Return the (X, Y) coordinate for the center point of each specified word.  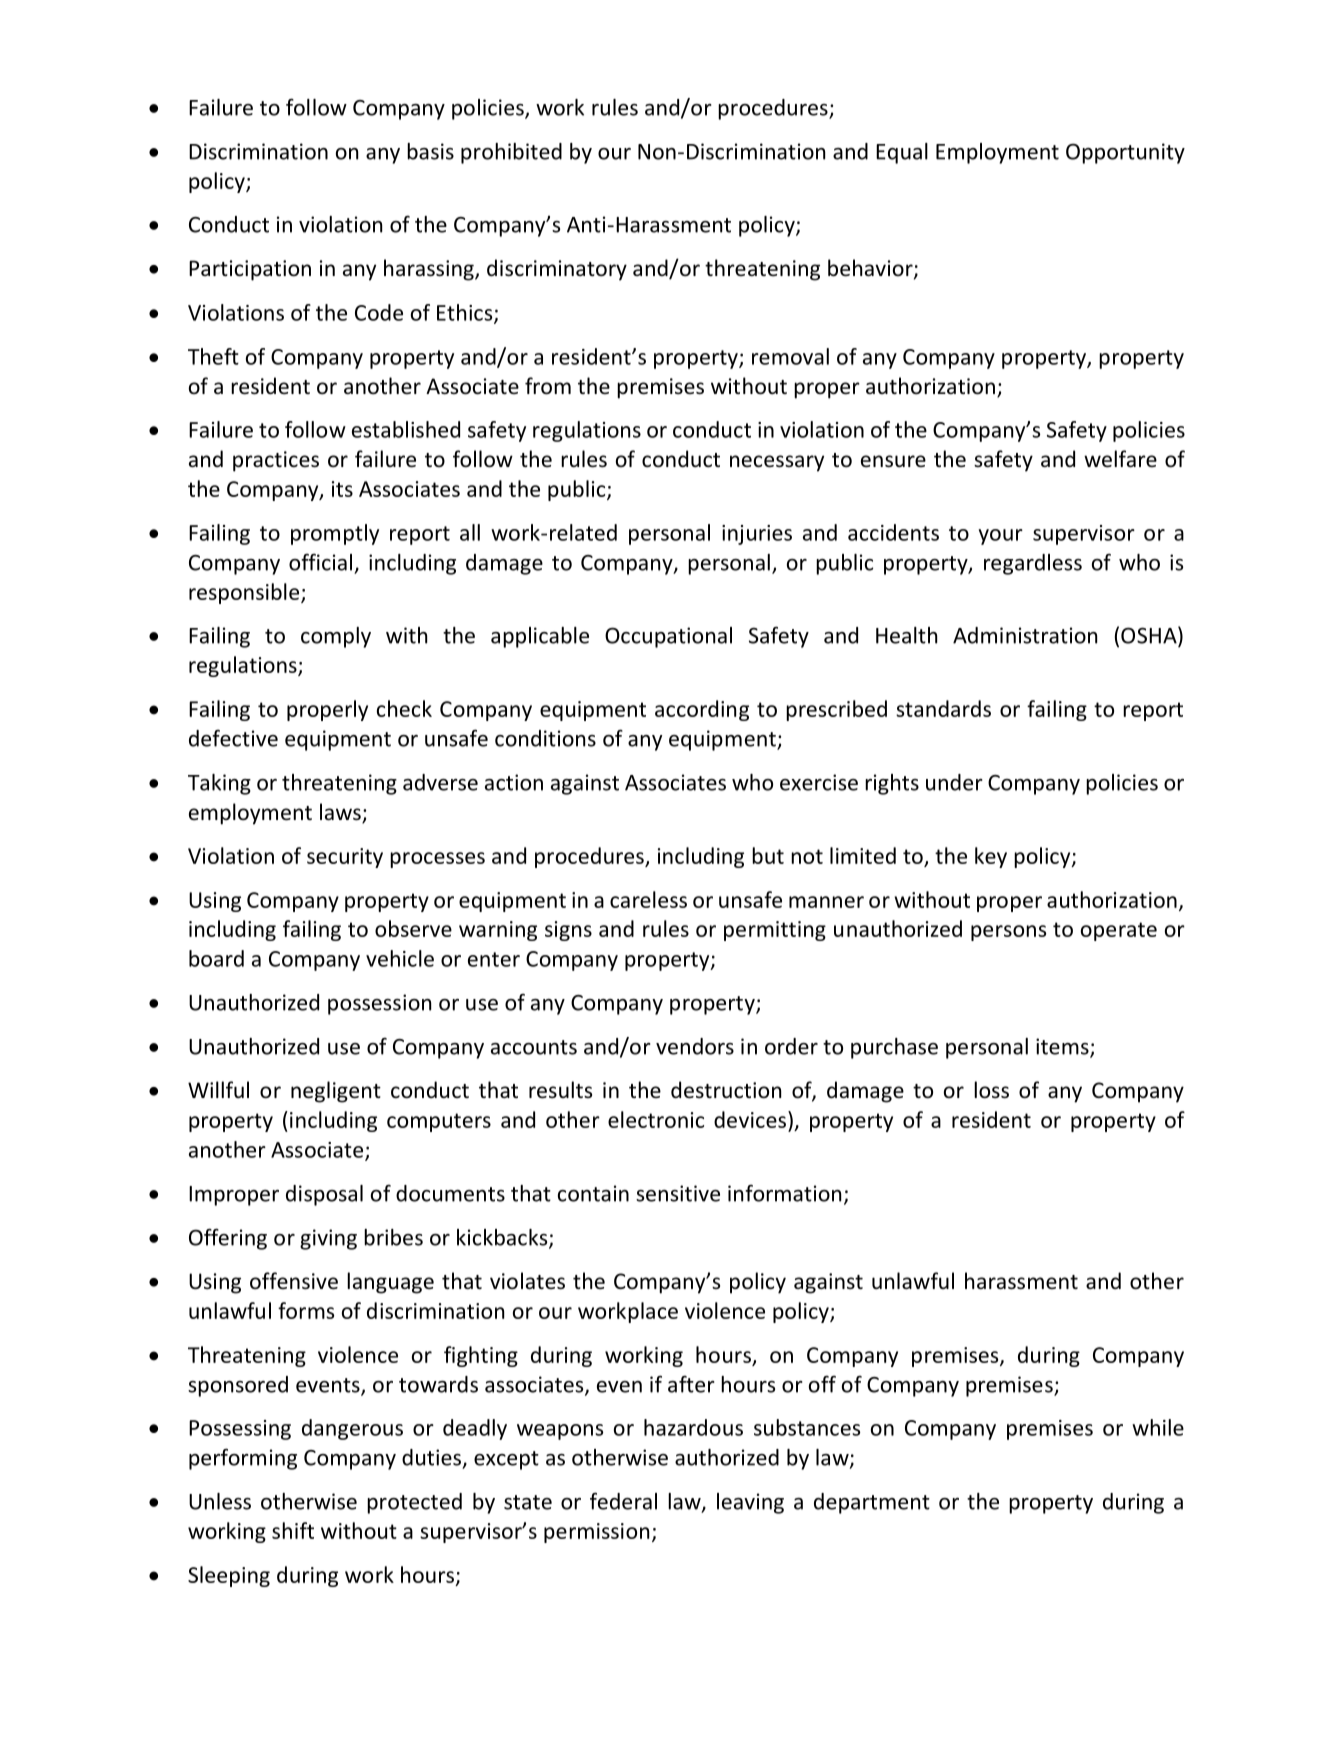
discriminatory (557, 270)
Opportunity (1125, 153)
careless (648, 899)
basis (430, 151)
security (345, 858)
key (991, 857)
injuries (757, 535)
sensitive (678, 1193)
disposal (324, 1195)
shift (293, 1530)
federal (623, 1501)
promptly (335, 534)
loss (991, 1090)
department (872, 1503)
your (1000, 537)
